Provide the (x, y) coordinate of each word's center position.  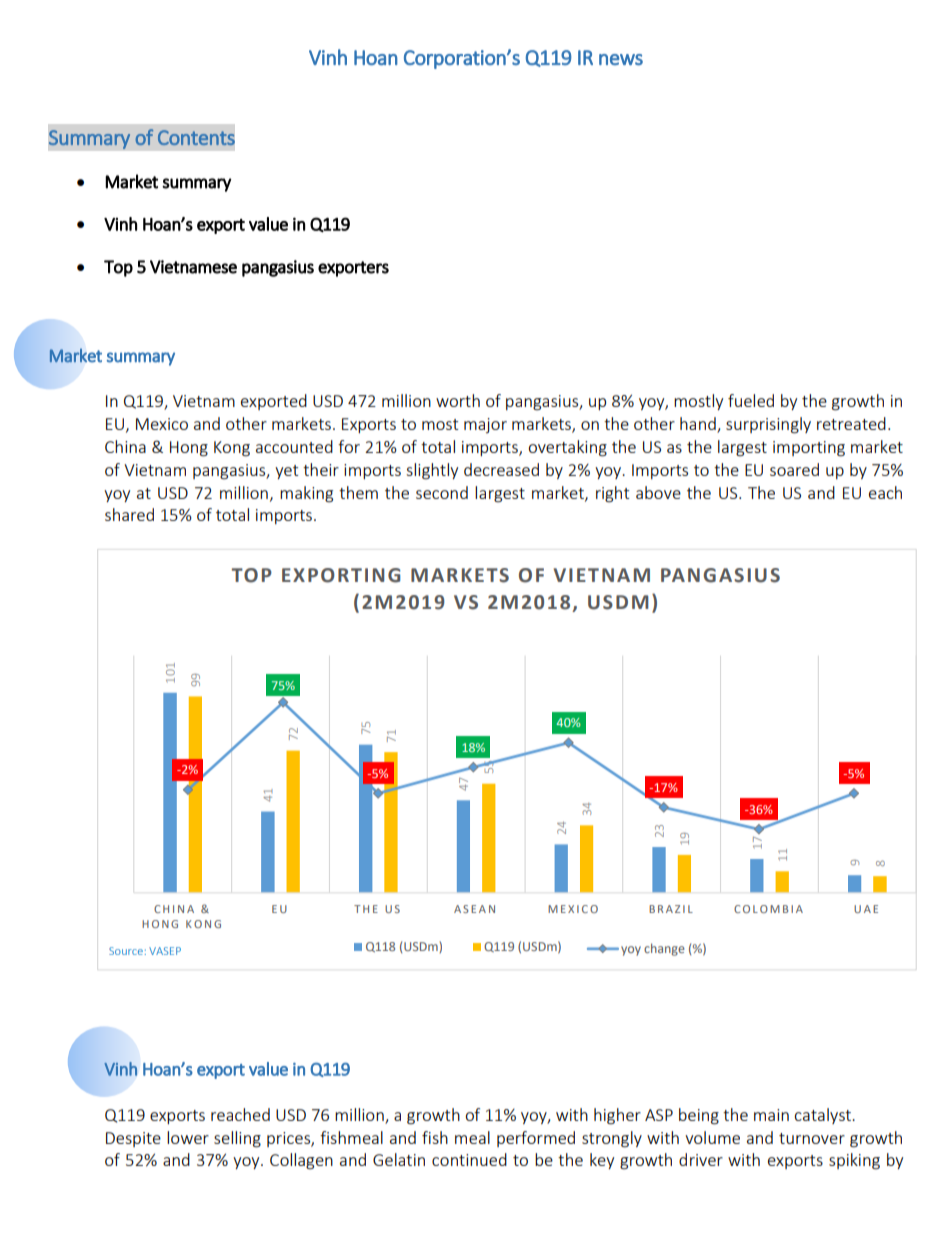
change (664, 949)
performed (536, 1139)
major (485, 425)
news (621, 59)
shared (129, 514)
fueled (751, 400)
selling (237, 1139)
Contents (196, 137)
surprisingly (768, 425)
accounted (294, 446)
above (658, 492)
